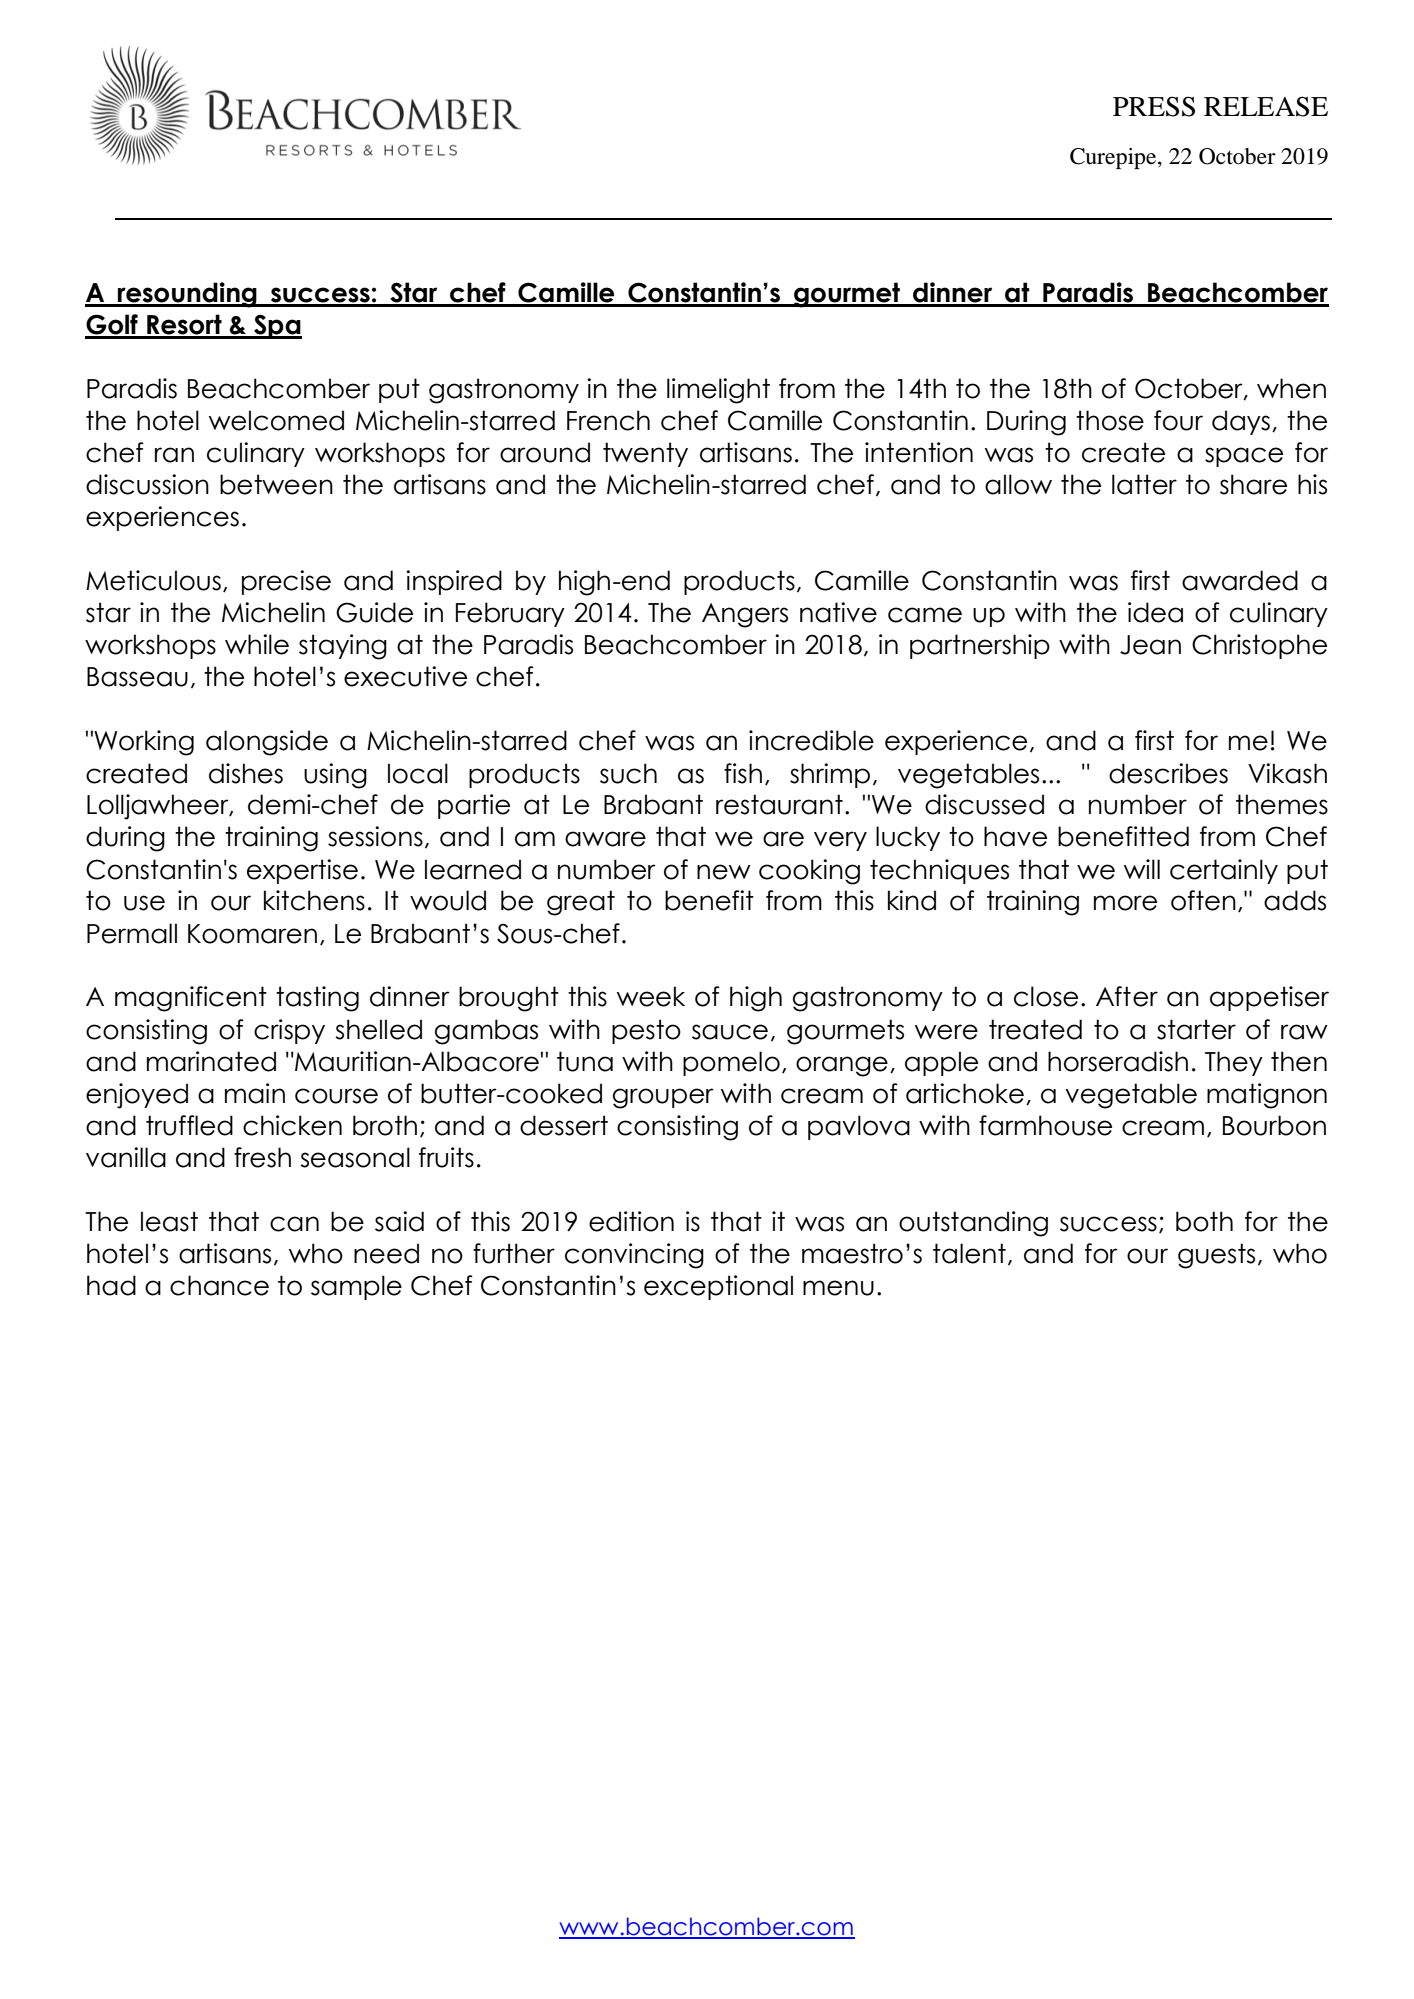 This document has height=1999, width=1414. Describe the element at coordinates (286, 582) in the document. I see `precise` at that location.
